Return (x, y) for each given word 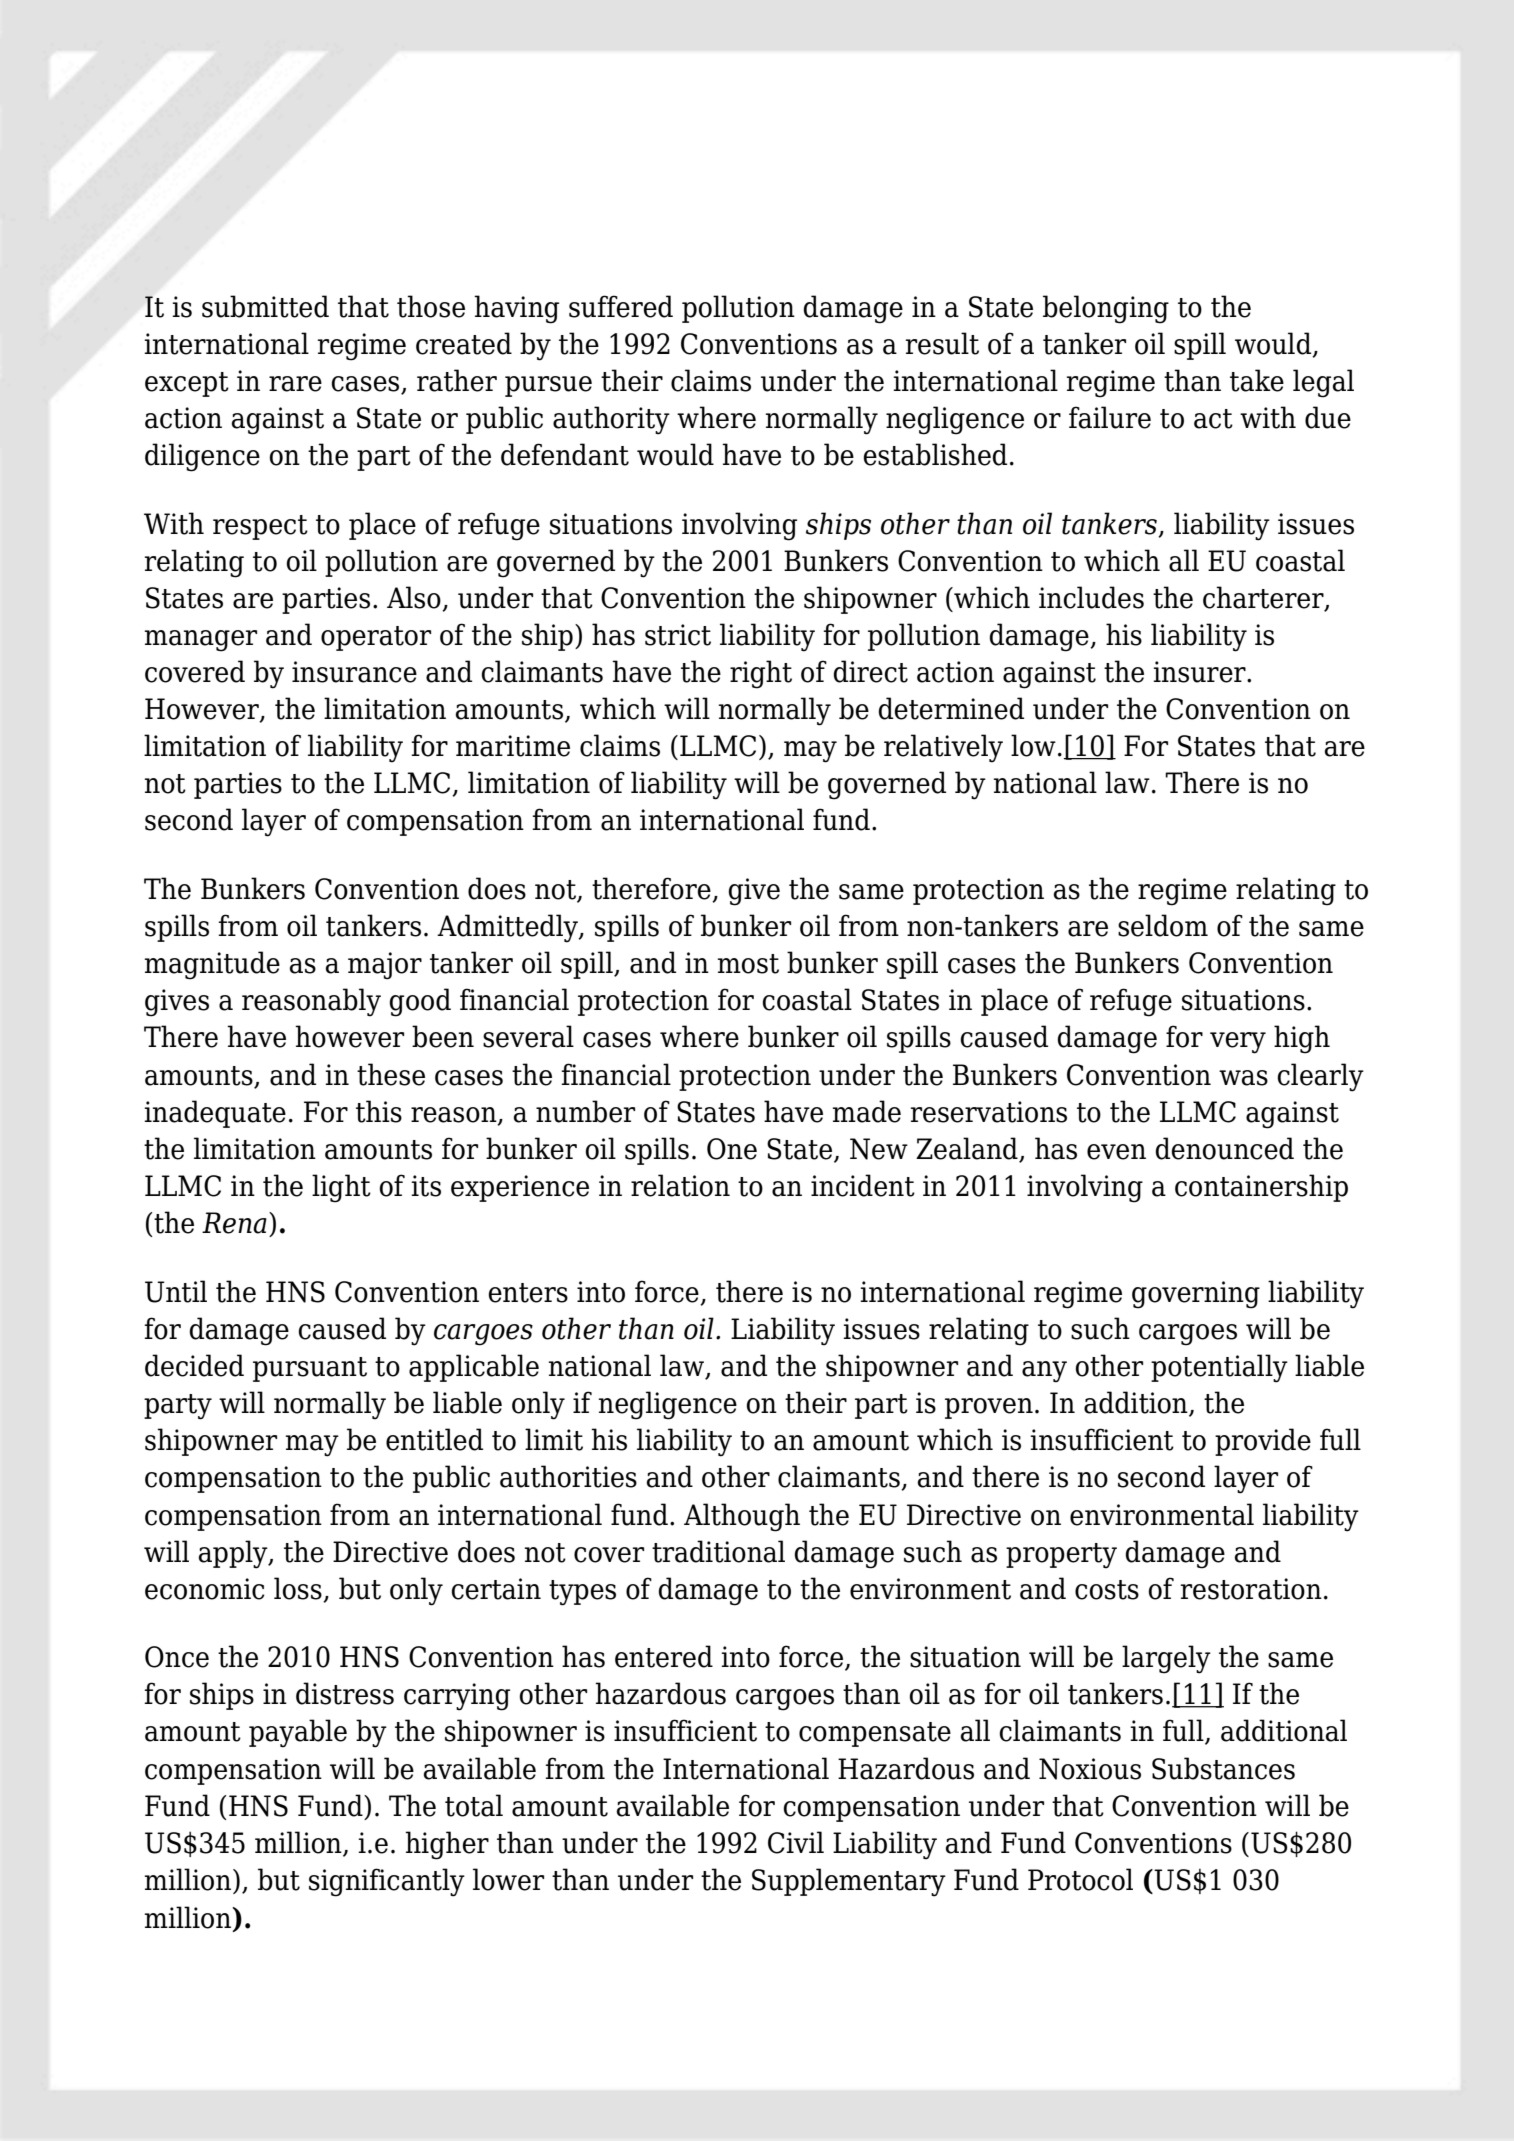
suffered (621, 306)
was (1243, 1078)
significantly (387, 1882)
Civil (796, 1842)
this (379, 1111)
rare (295, 384)
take (1257, 380)
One (732, 1149)
